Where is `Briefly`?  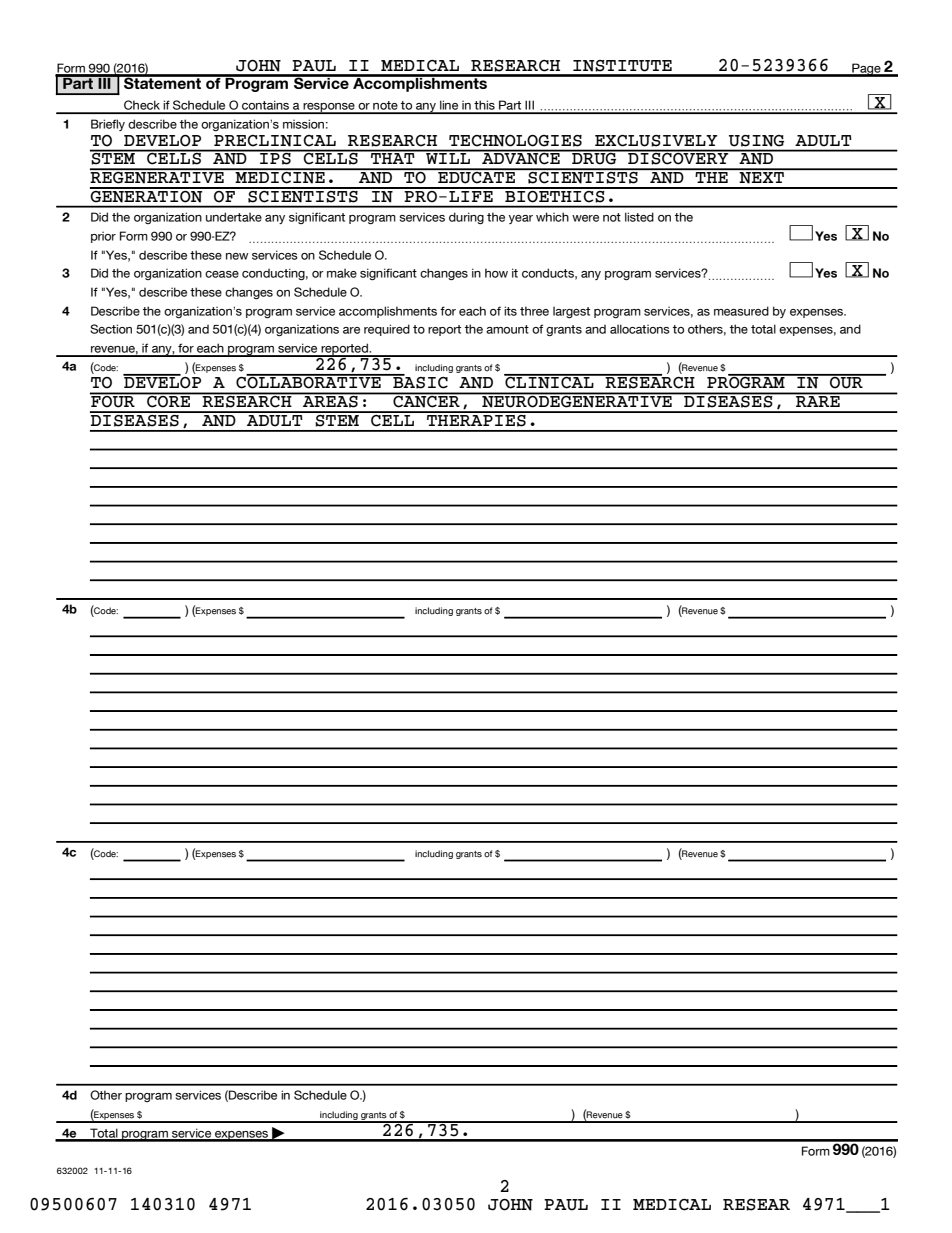
Briefly is located at coordinates (108, 125).
